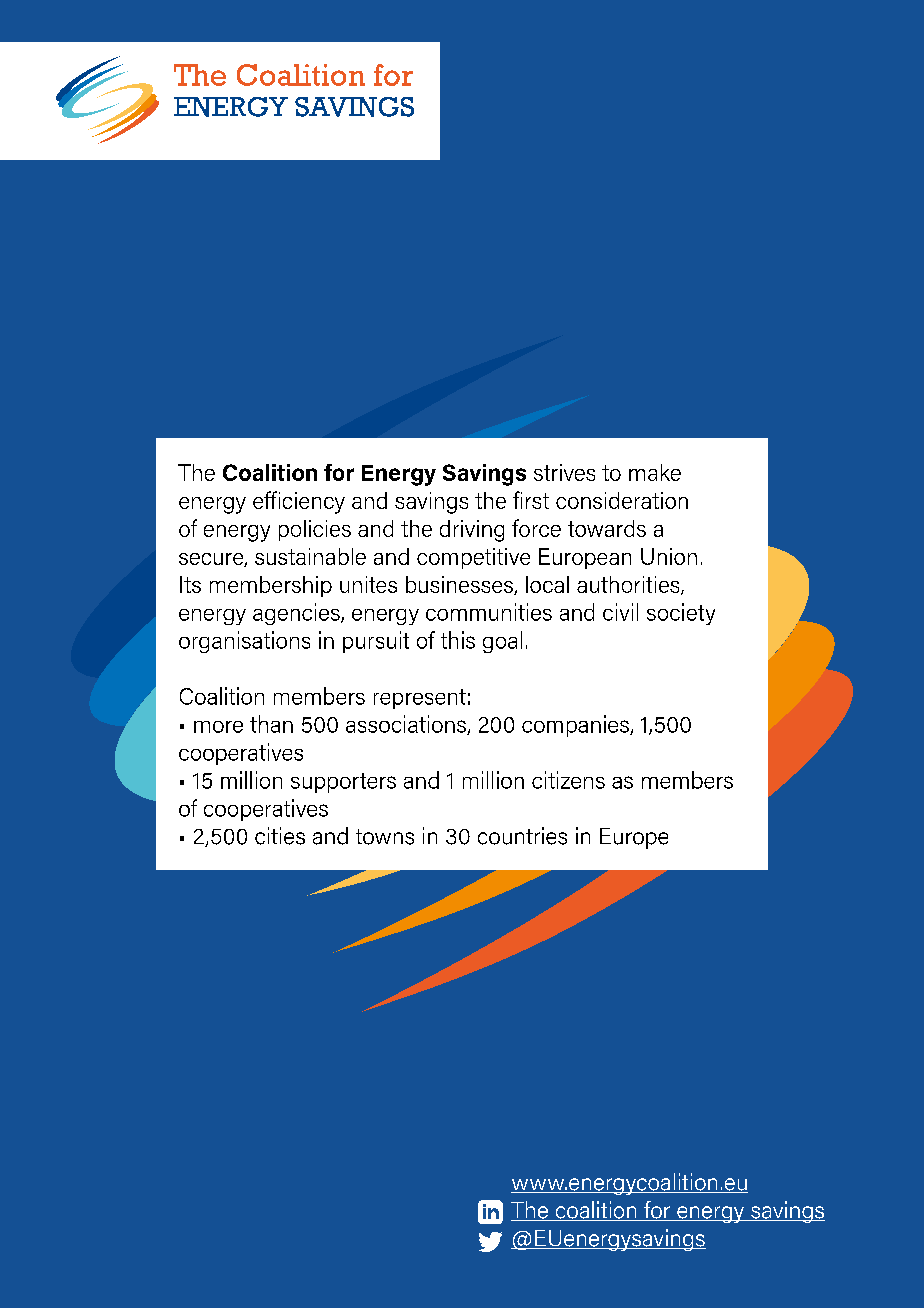 Image resolution: width=924 pixels, height=1308 pixels. I want to click on this, so click(458, 640).
